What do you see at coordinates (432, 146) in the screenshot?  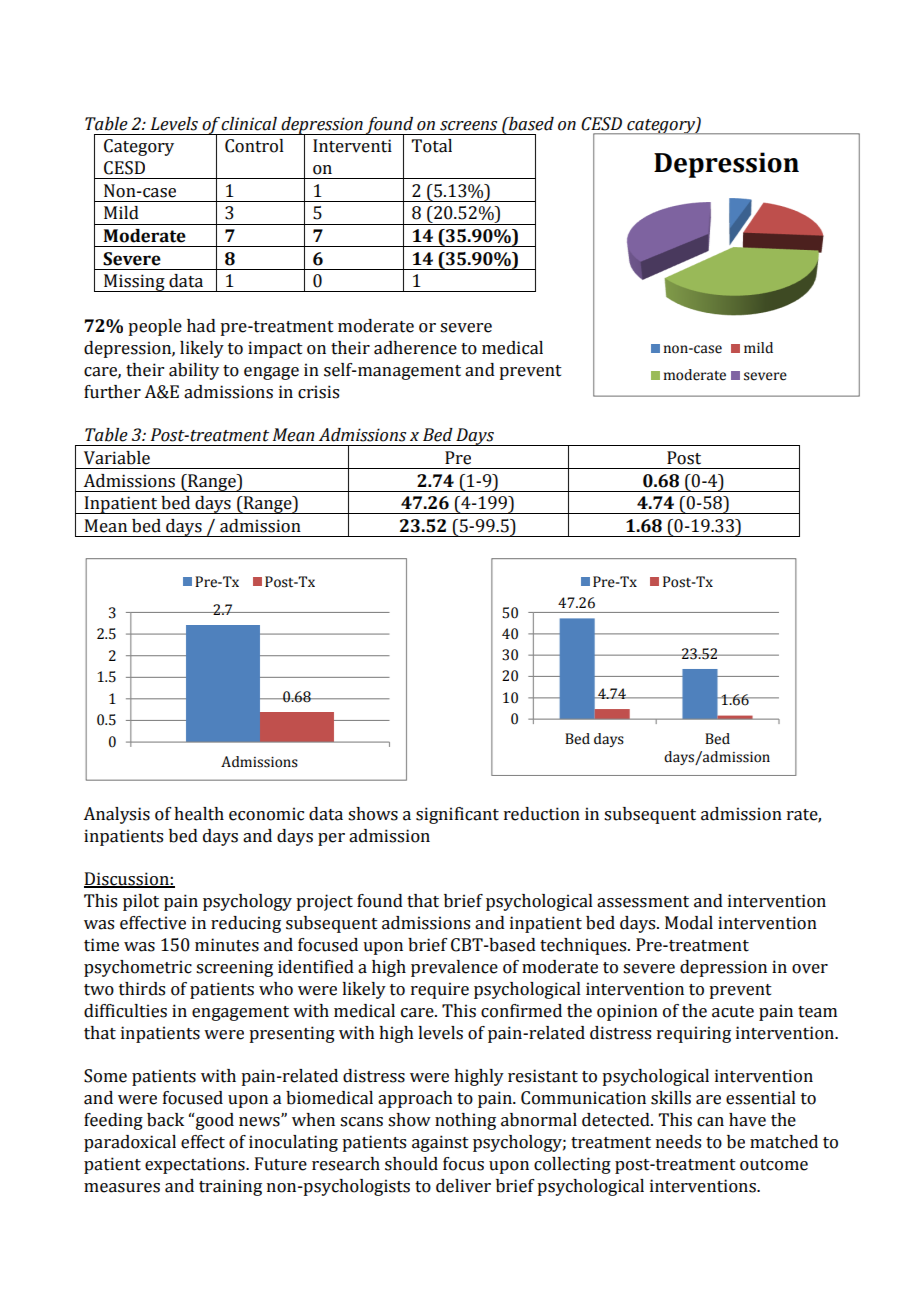 I see `Total` at bounding box center [432, 146].
